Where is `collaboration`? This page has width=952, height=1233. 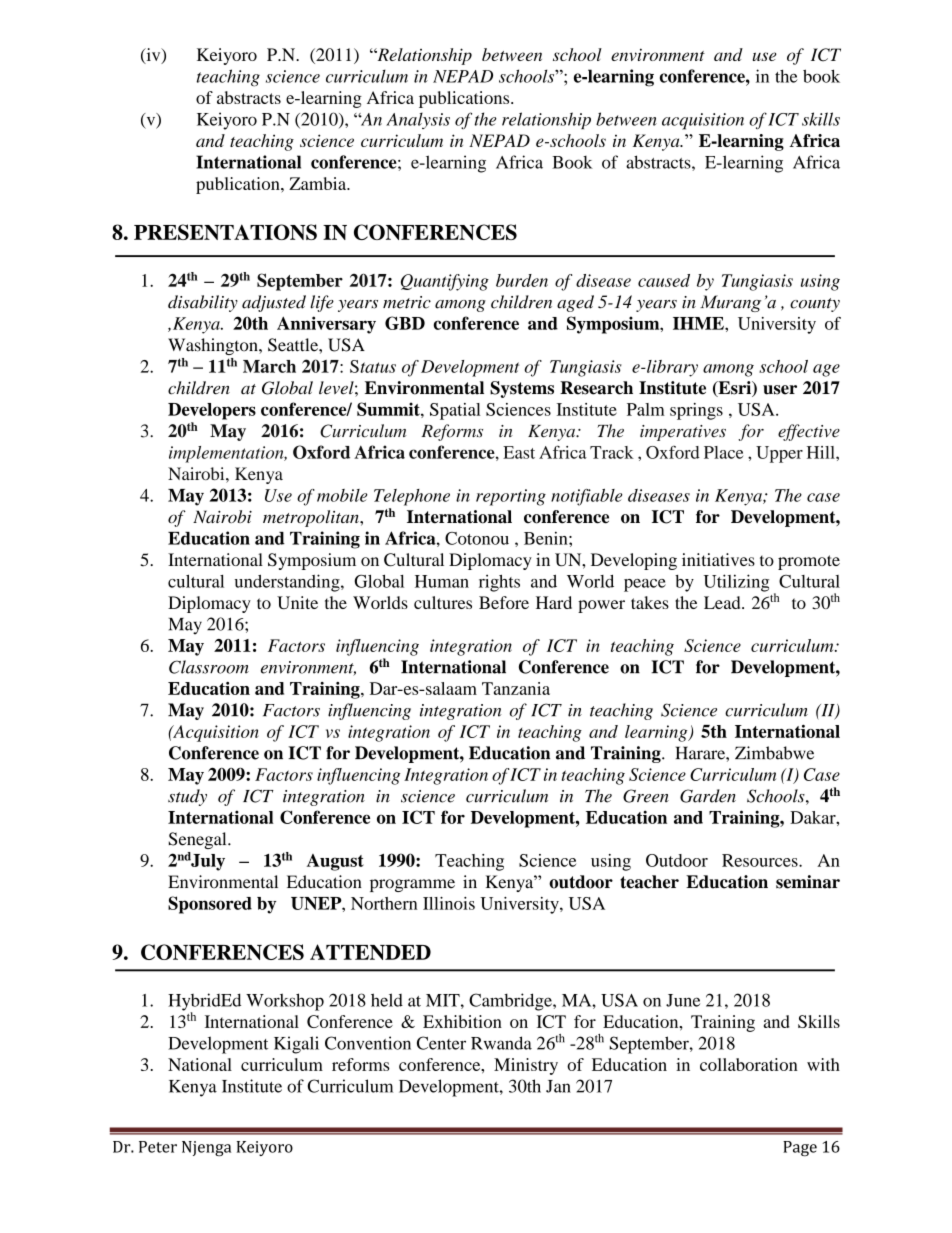
collaboration is located at coordinates (749, 1064).
